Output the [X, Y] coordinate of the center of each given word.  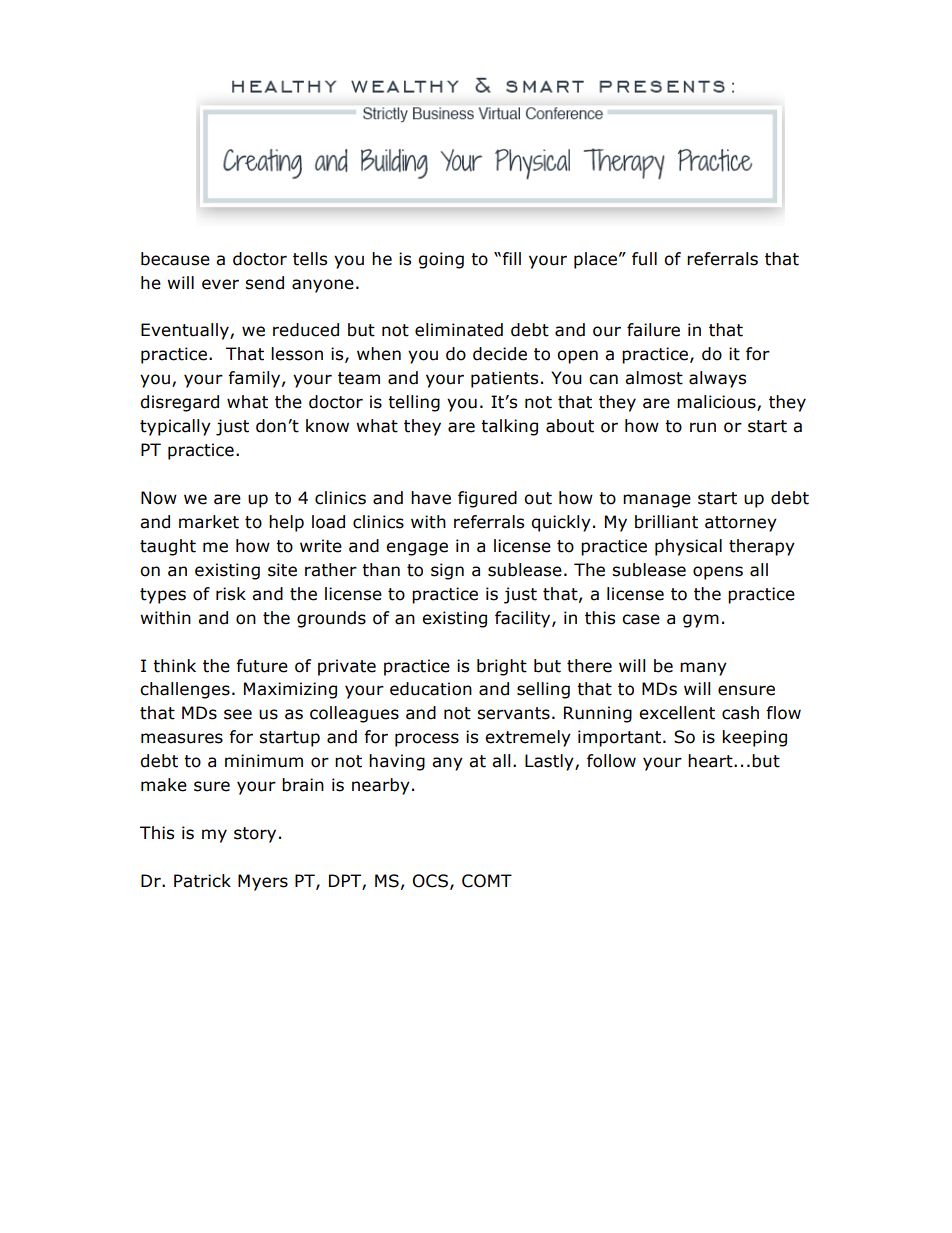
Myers [263, 882]
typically [175, 427]
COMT [487, 881]
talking [509, 427]
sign [447, 571]
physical [688, 547]
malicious [717, 403]
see [238, 714]
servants [513, 713]
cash [740, 713]
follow [611, 761]
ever [220, 284]
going [441, 260]
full [644, 259]
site [282, 570]
